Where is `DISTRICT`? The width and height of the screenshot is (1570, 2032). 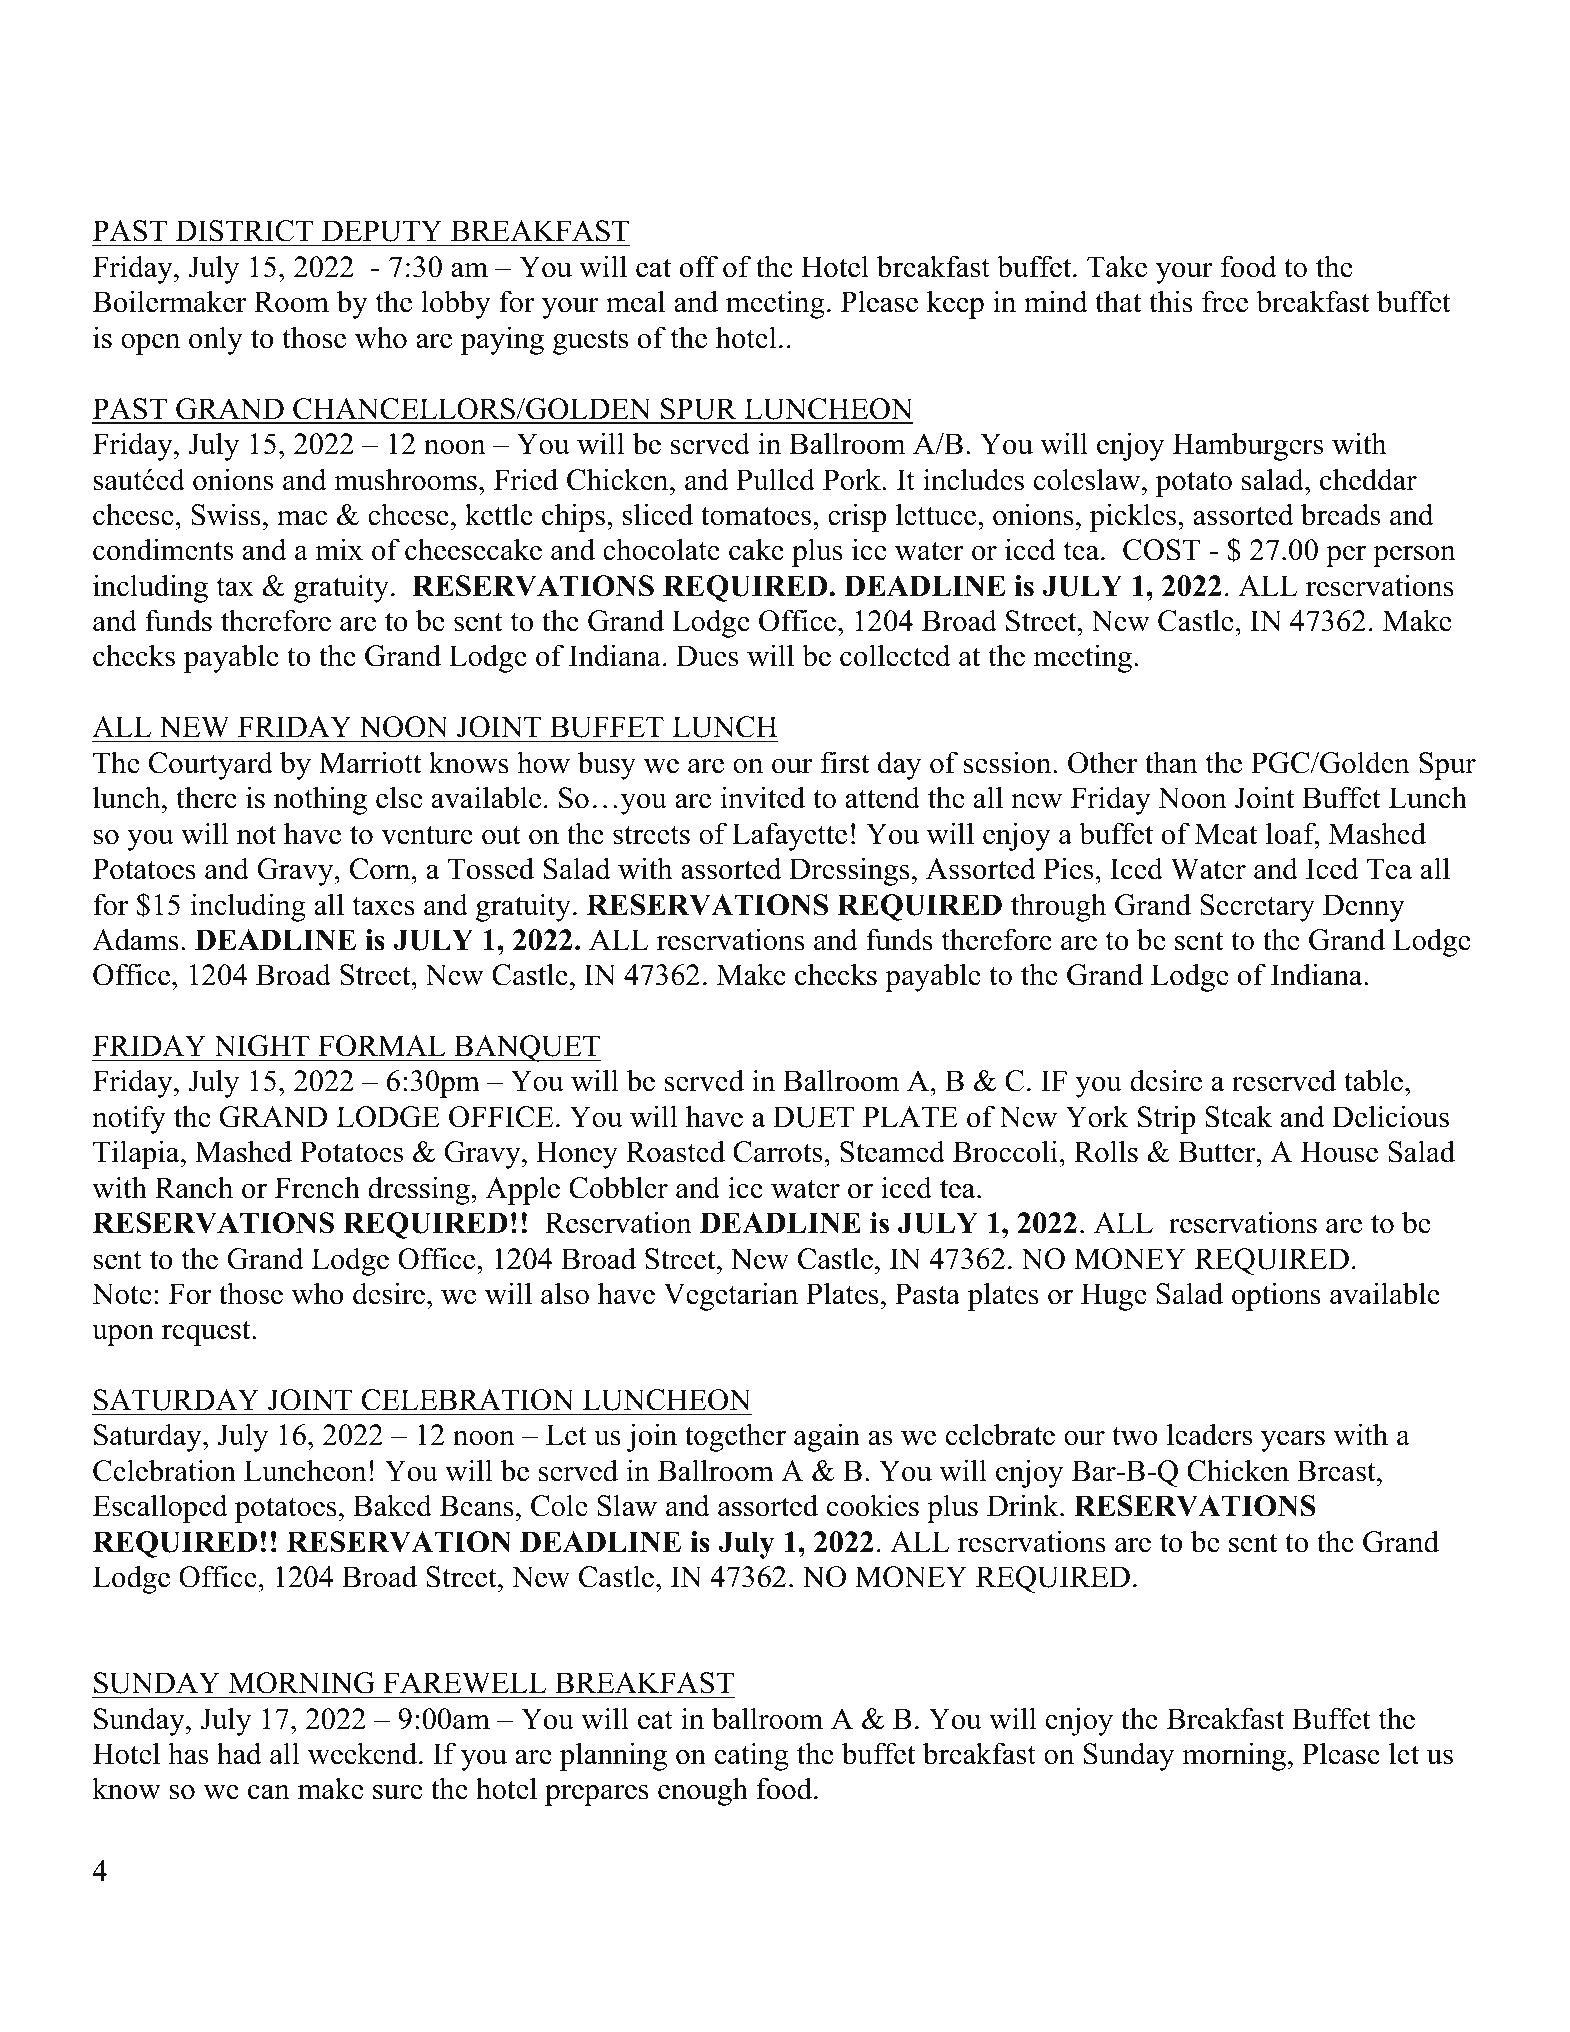
DISTRICT is located at coordinates (244, 231).
